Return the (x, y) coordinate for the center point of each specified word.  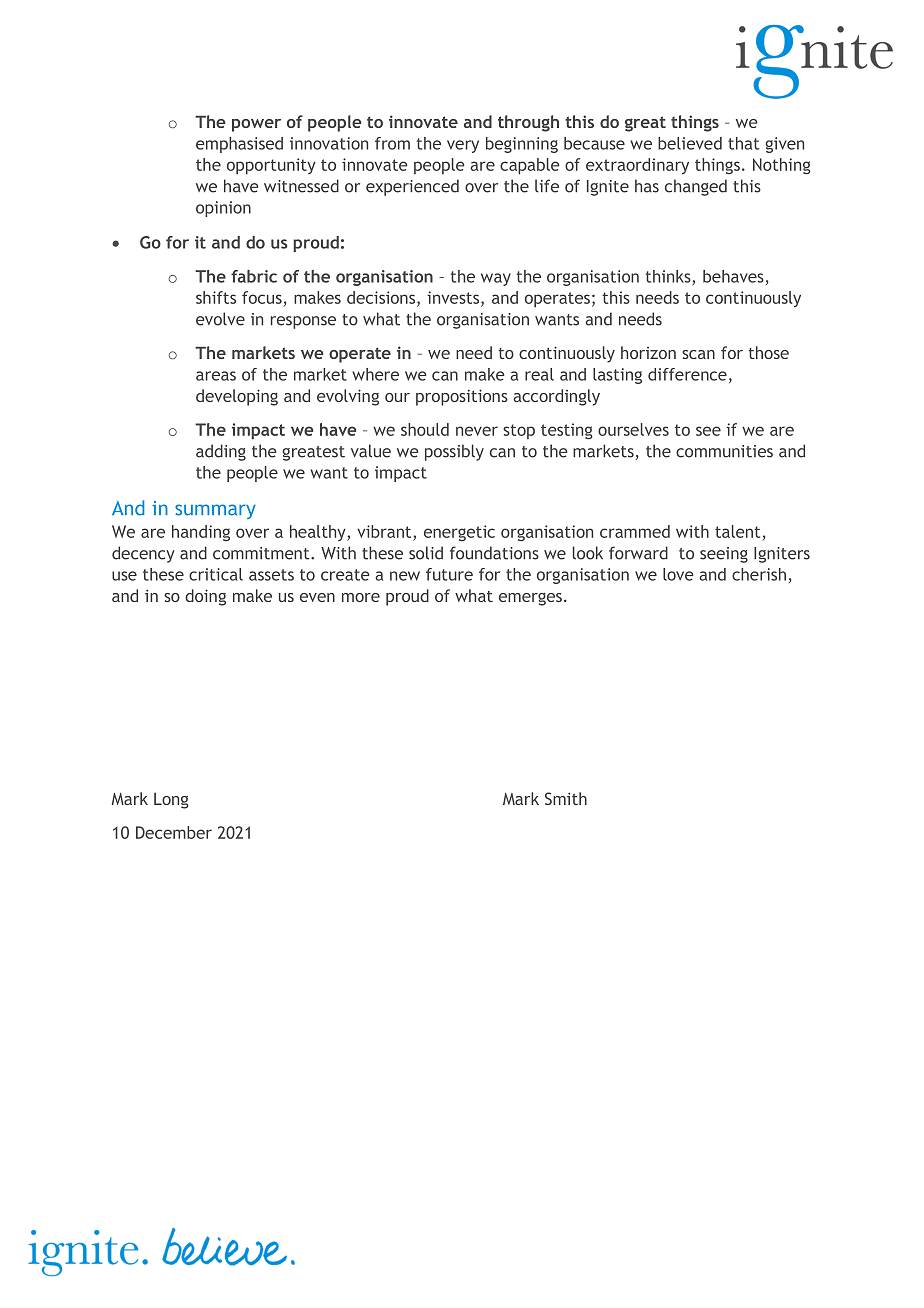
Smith (566, 798)
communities (724, 451)
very (463, 146)
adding (221, 452)
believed (690, 143)
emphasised (239, 145)
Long (171, 801)
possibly (454, 452)
